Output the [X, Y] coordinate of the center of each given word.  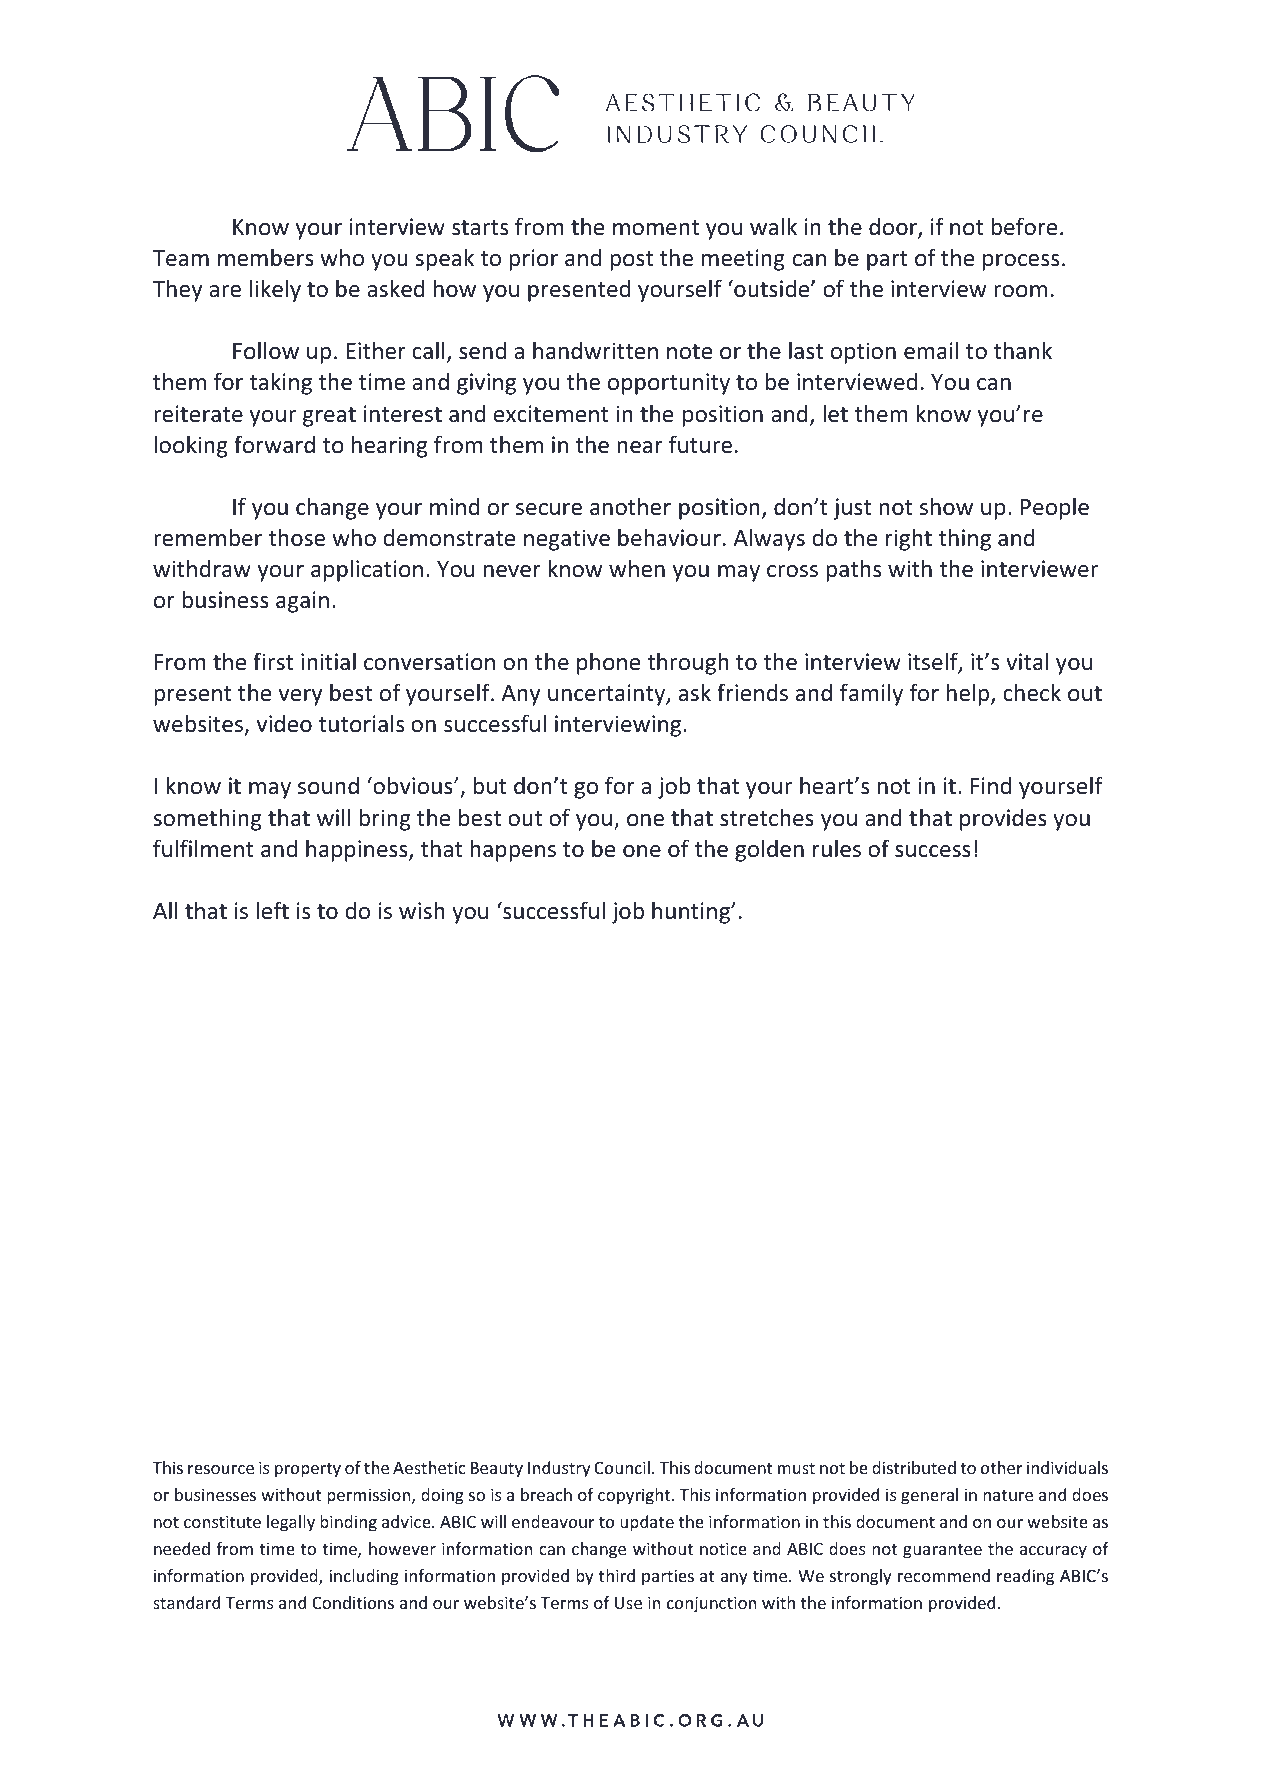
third [617, 1575]
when [637, 568]
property [308, 1470]
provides [1003, 819]
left [272, 910]
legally [291, 1523]
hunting [692, 912]
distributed [914, 1467]
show [946, 506]
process [1021, 262]
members [266, 257]
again [302, 602]
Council [622, 1467]
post [631, 261]
